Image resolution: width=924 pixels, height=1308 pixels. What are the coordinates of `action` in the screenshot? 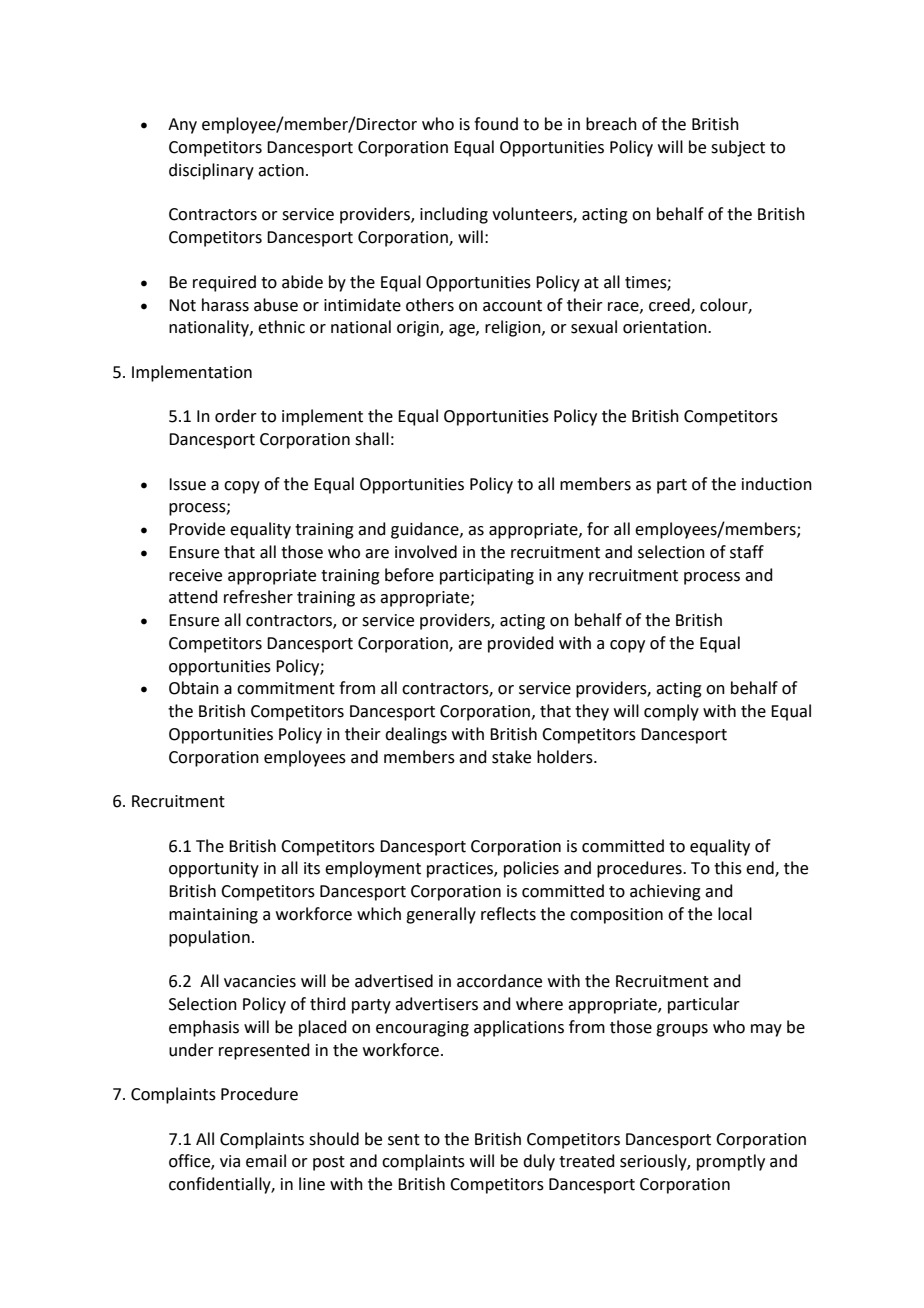 It's located at (281, 170).
